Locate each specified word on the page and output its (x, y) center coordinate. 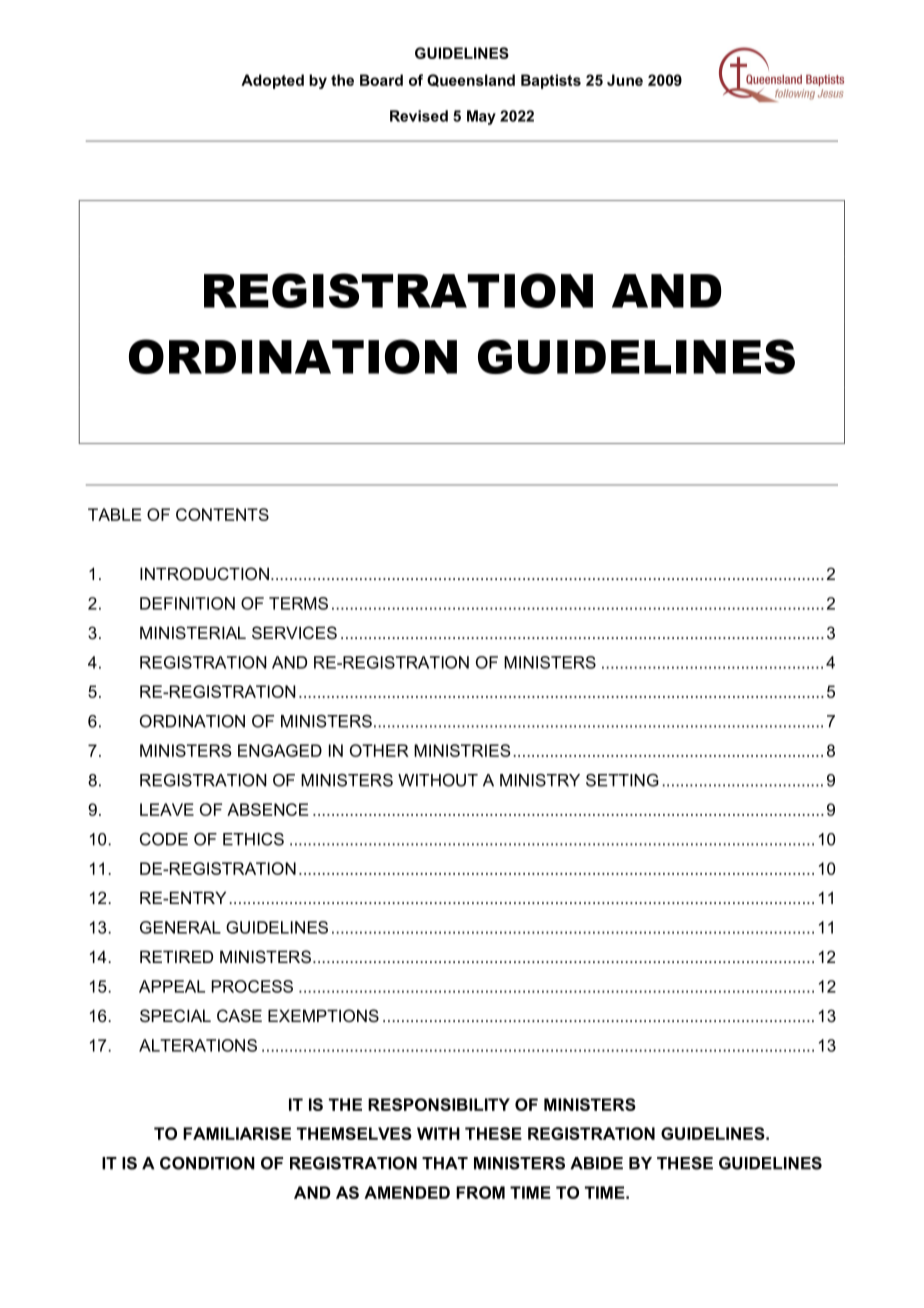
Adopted (272, 81)
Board (381, 80)
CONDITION (207, 1163)
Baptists (551, 81)
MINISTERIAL (193, 632)
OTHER (379, 750)
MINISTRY (540, 780)
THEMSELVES (354, 1133)
